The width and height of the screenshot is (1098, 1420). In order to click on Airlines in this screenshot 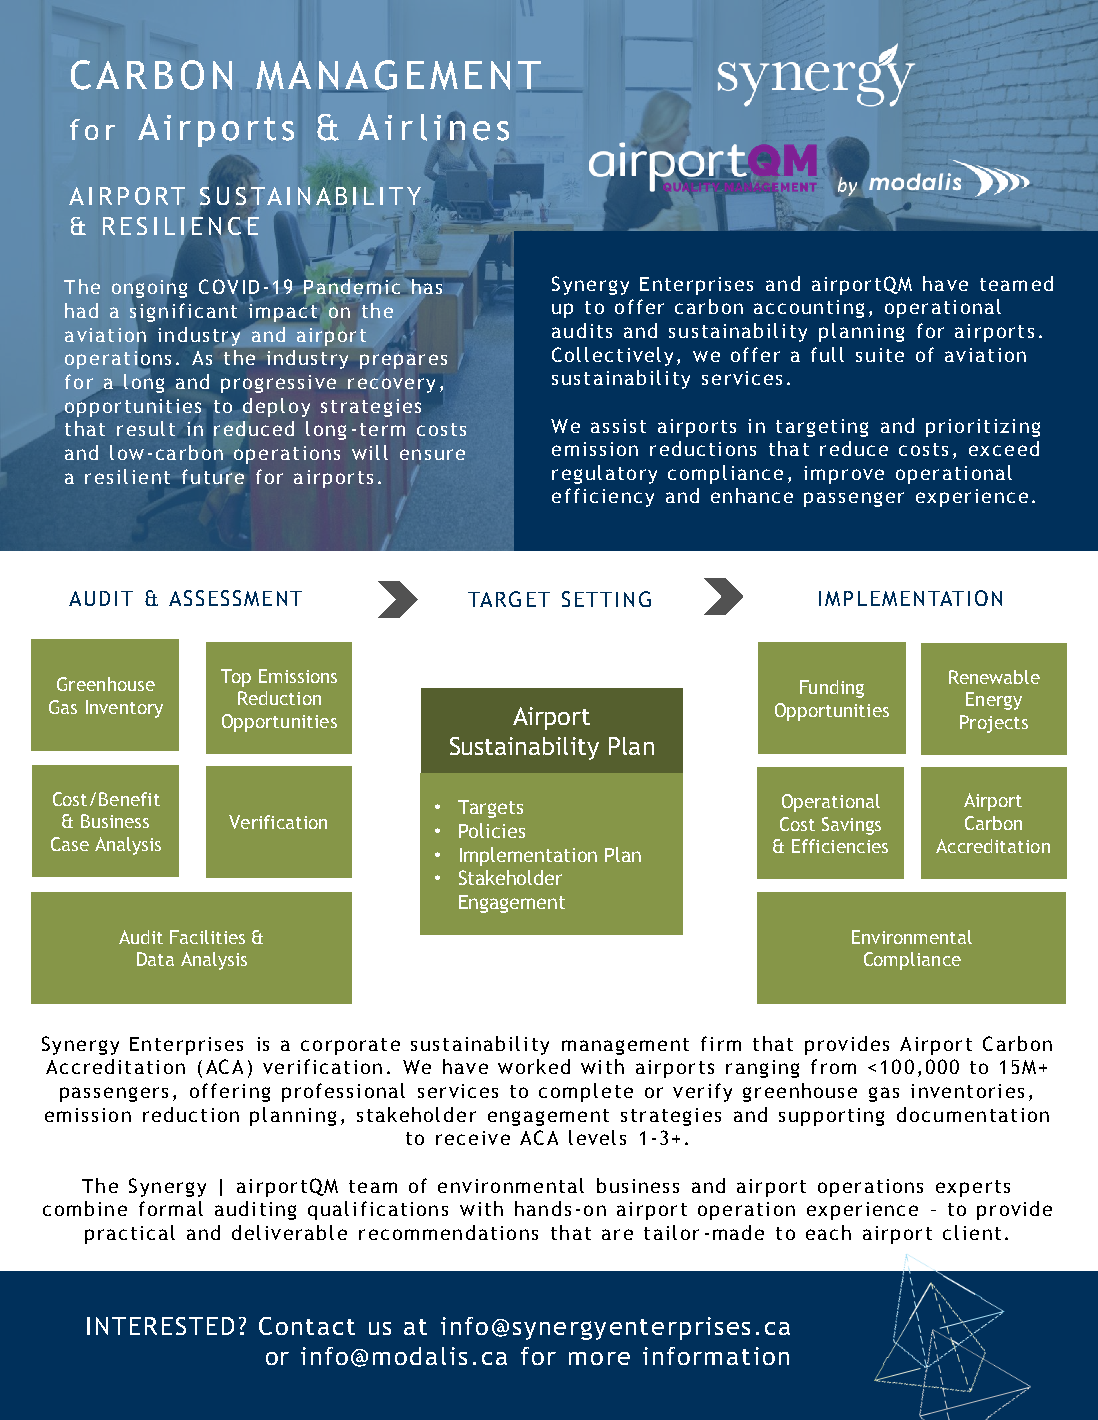, I will do `click(433, 127)`.
